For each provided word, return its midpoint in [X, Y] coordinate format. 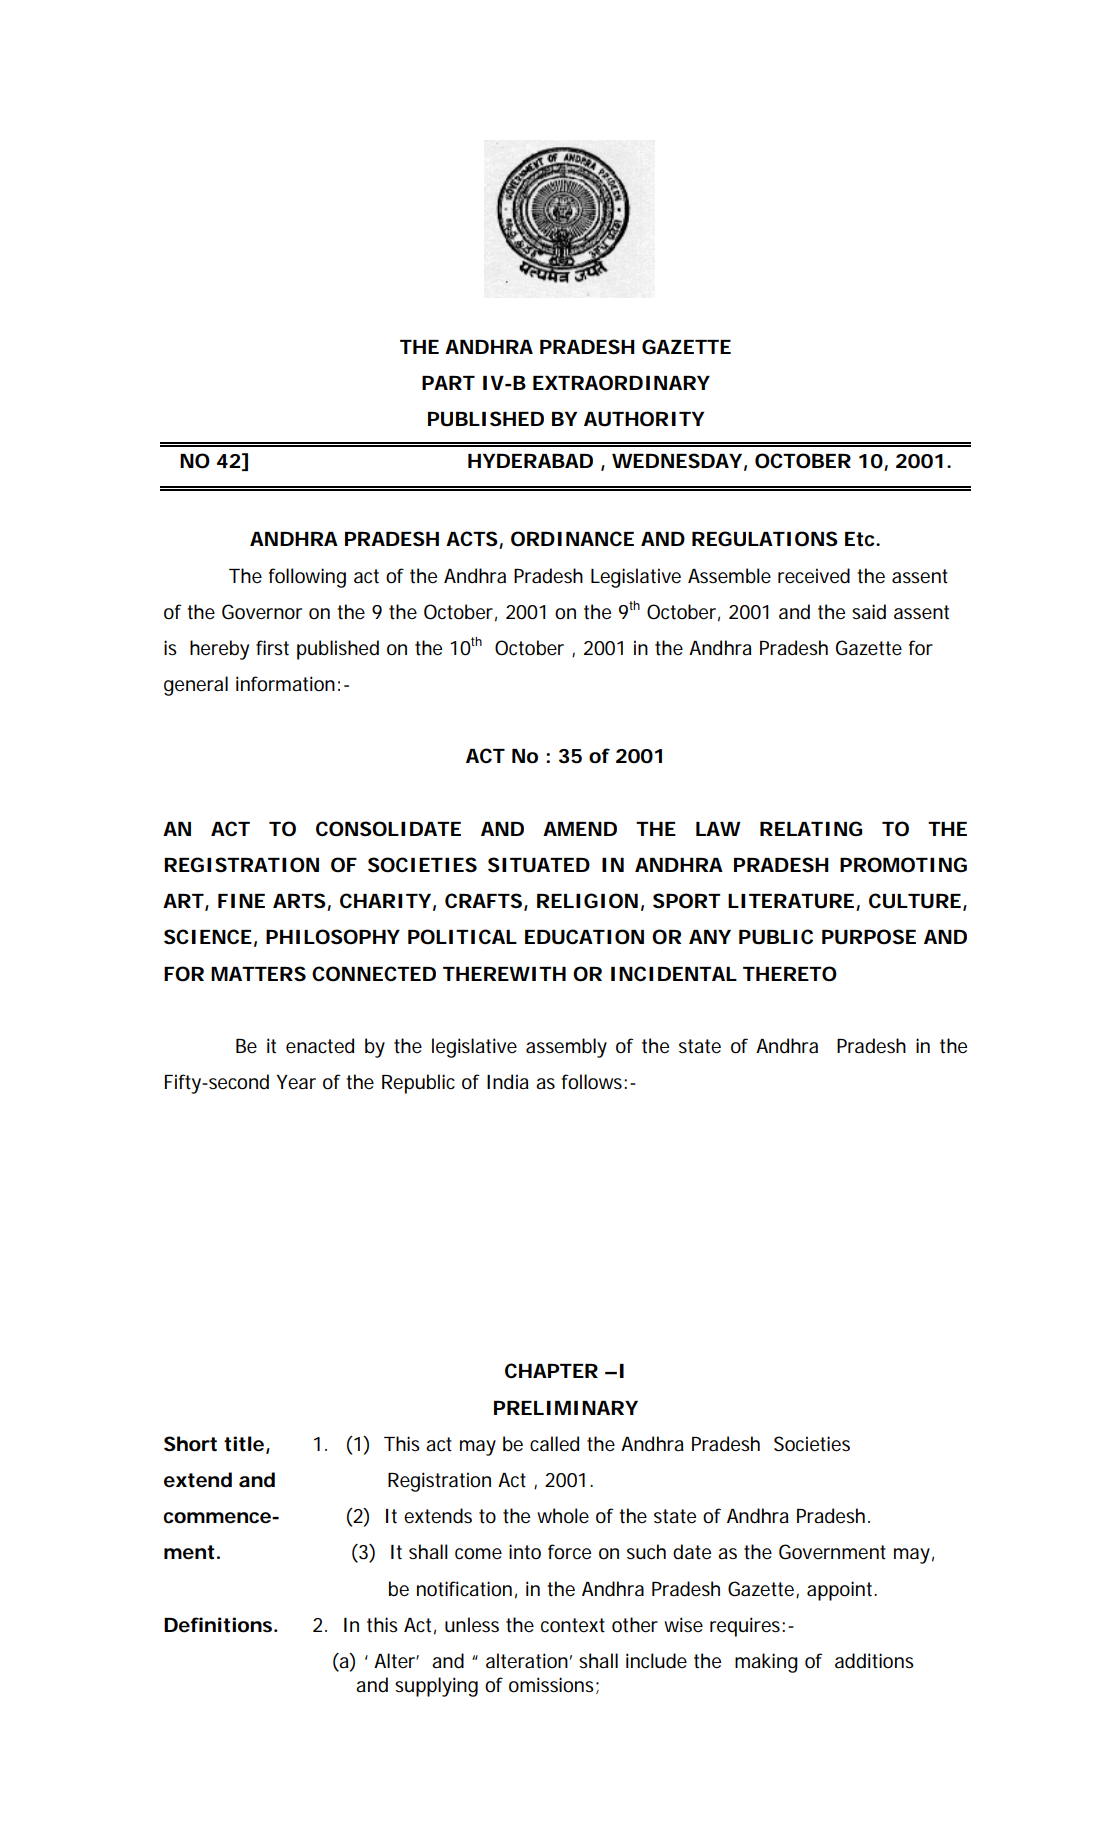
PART [448, 383]
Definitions [218, 1625]
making [766, 1663]
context [573, 1625]
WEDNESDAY [677, 461]
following [307, 578]
